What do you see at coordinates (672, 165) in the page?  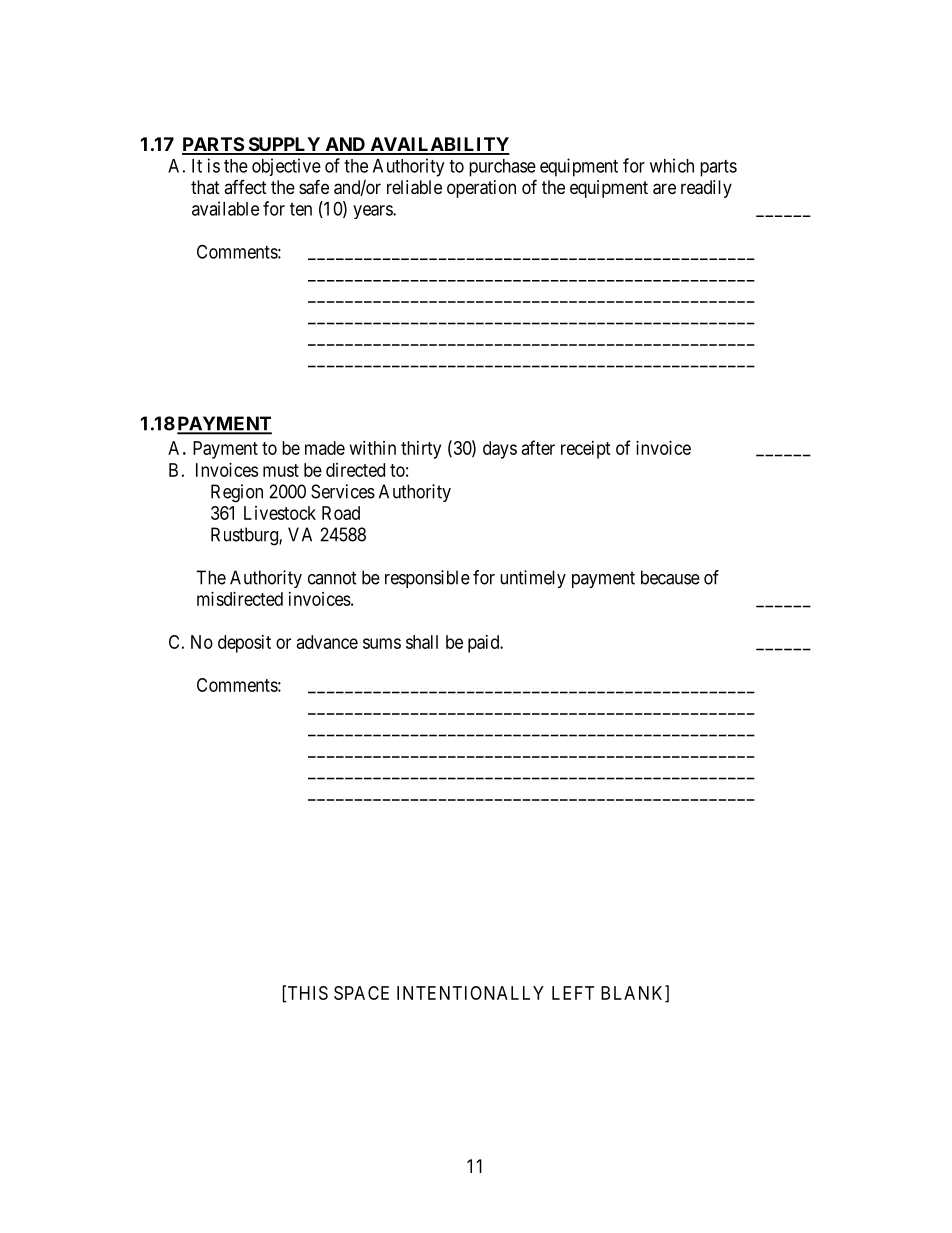 I see `which` at bounding box center [672, 165].
